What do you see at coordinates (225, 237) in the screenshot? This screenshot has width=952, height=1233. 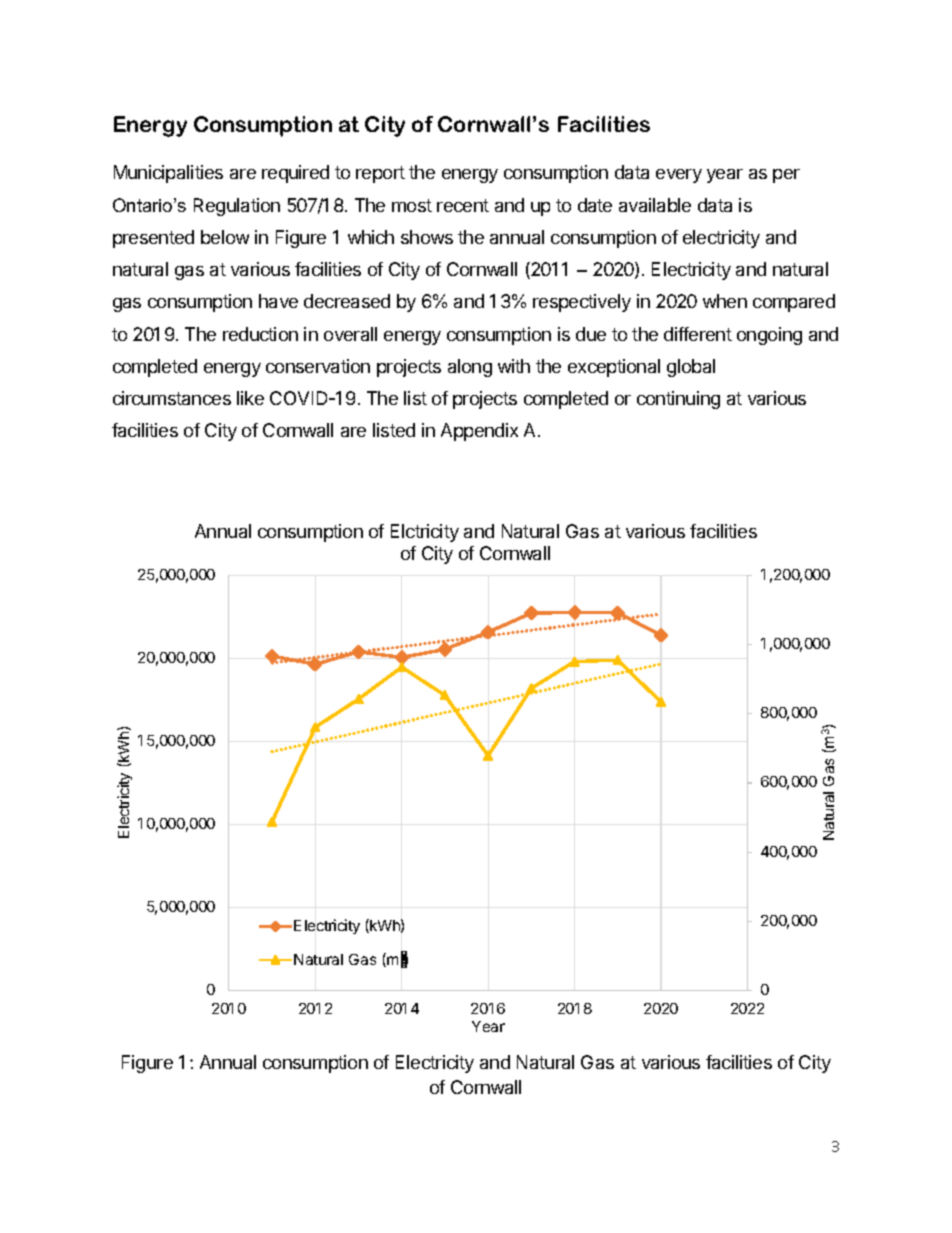 I see `below` at bounding box center [225, 237].
